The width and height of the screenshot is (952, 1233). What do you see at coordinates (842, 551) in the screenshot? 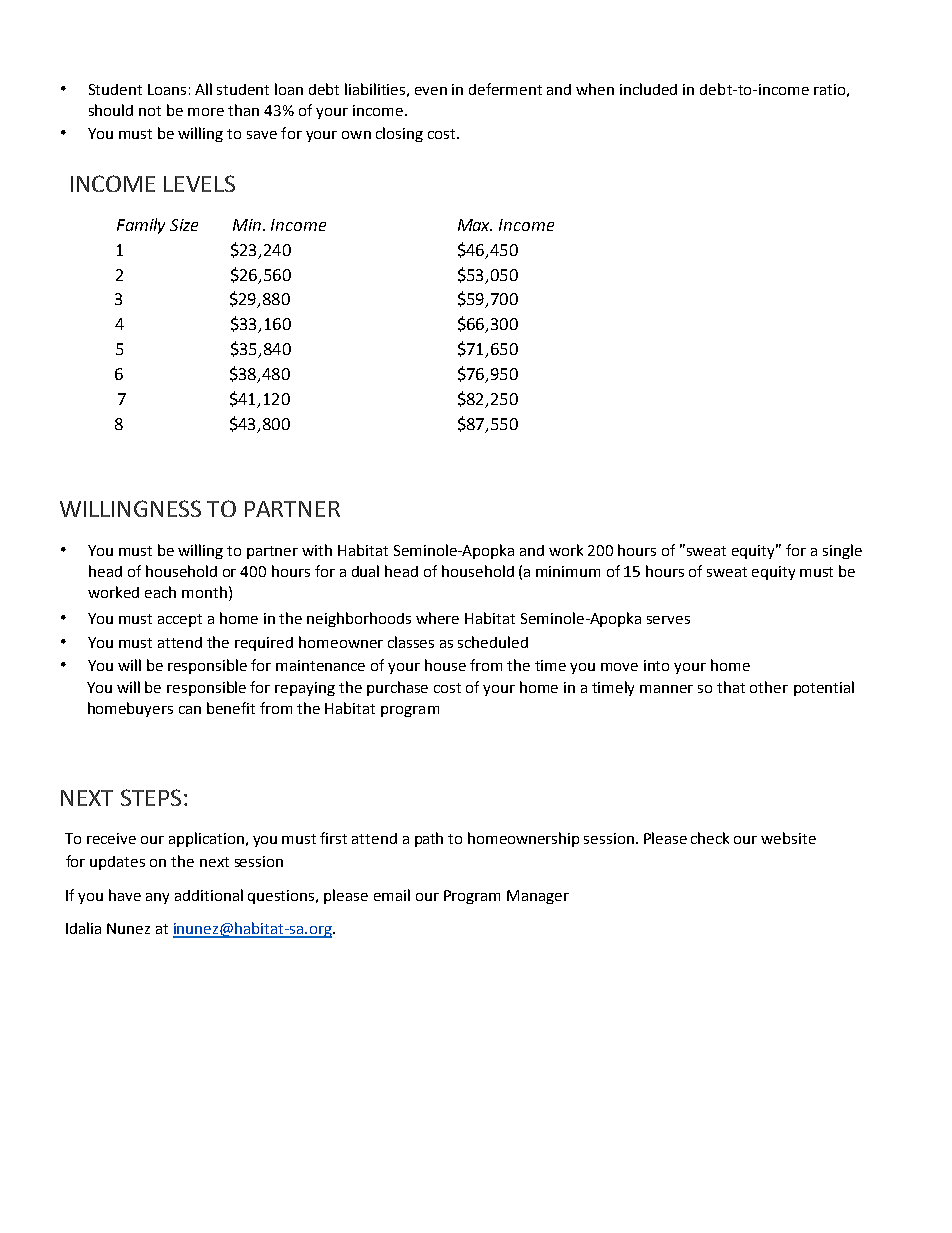
I see `single` at bounding box center [842, 551].
